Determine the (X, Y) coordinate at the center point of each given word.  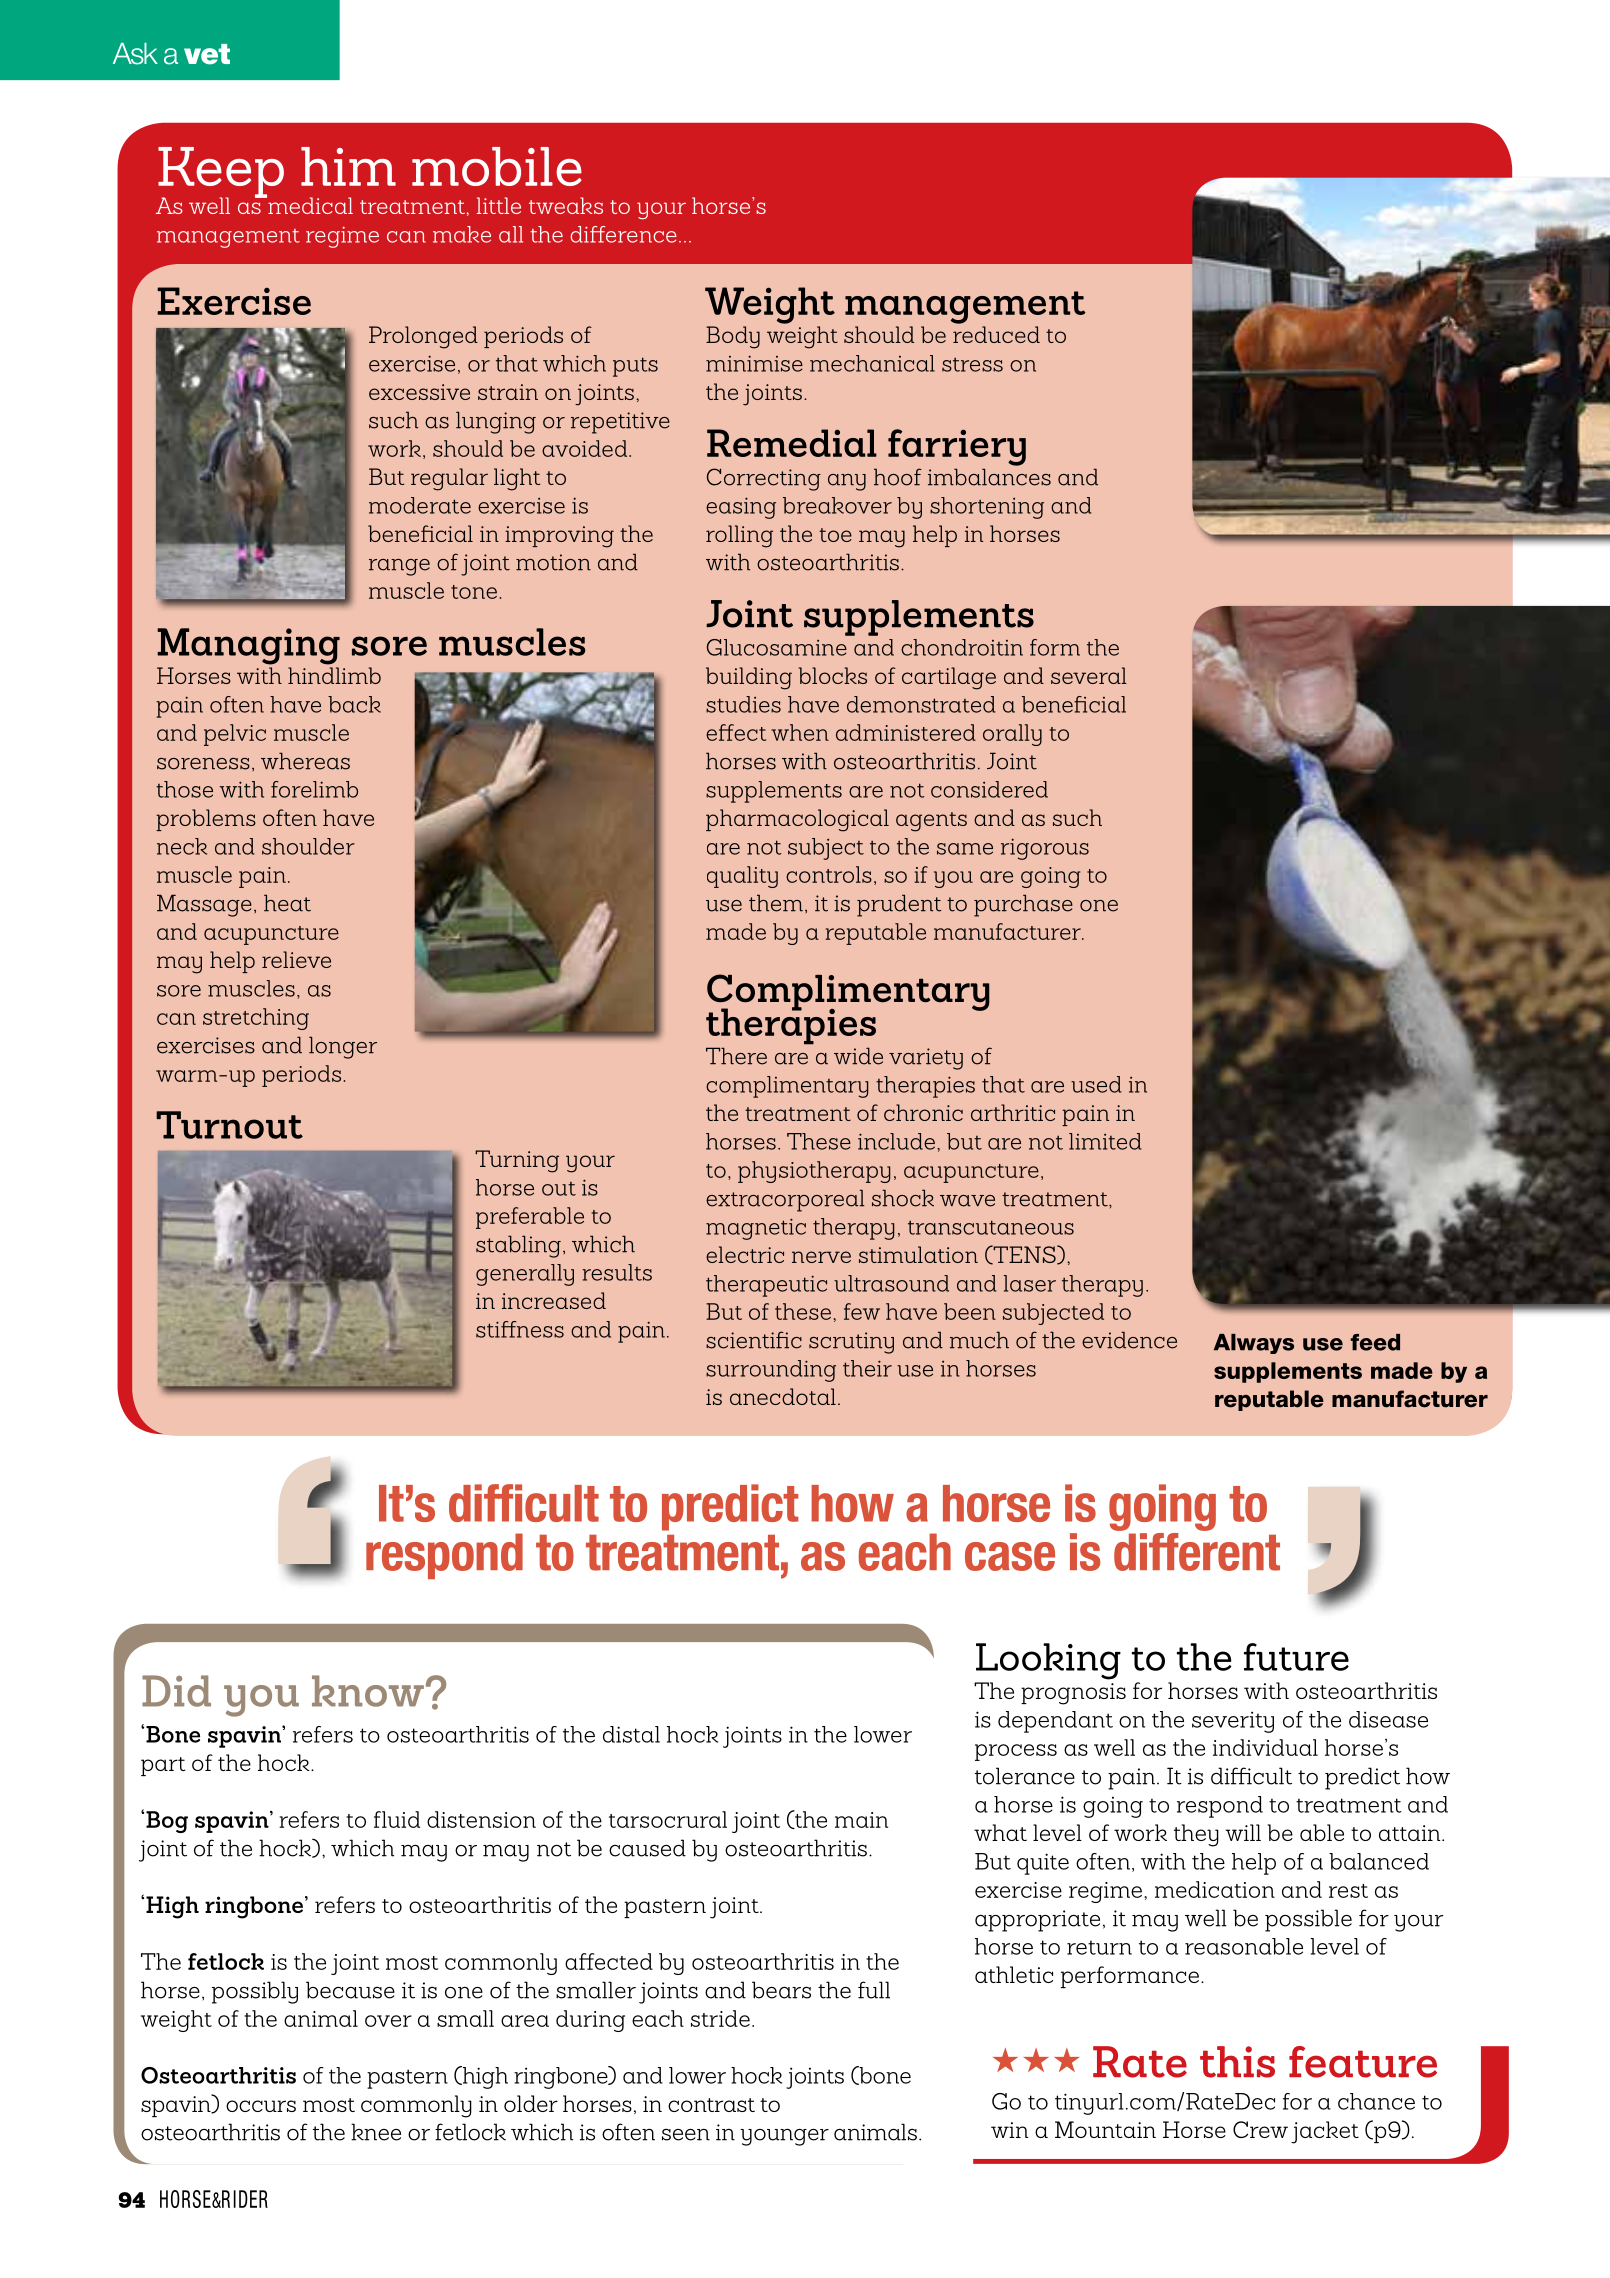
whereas (305, 761)
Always (1254, 1344)
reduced (996, 334)
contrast (711, 2105)
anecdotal (783, 1396)
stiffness (520, 1329)
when (800, 732)
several (1089, 675)
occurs (261, 2106)
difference (623, 234)
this (1237, 2062)
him (348, 166)
